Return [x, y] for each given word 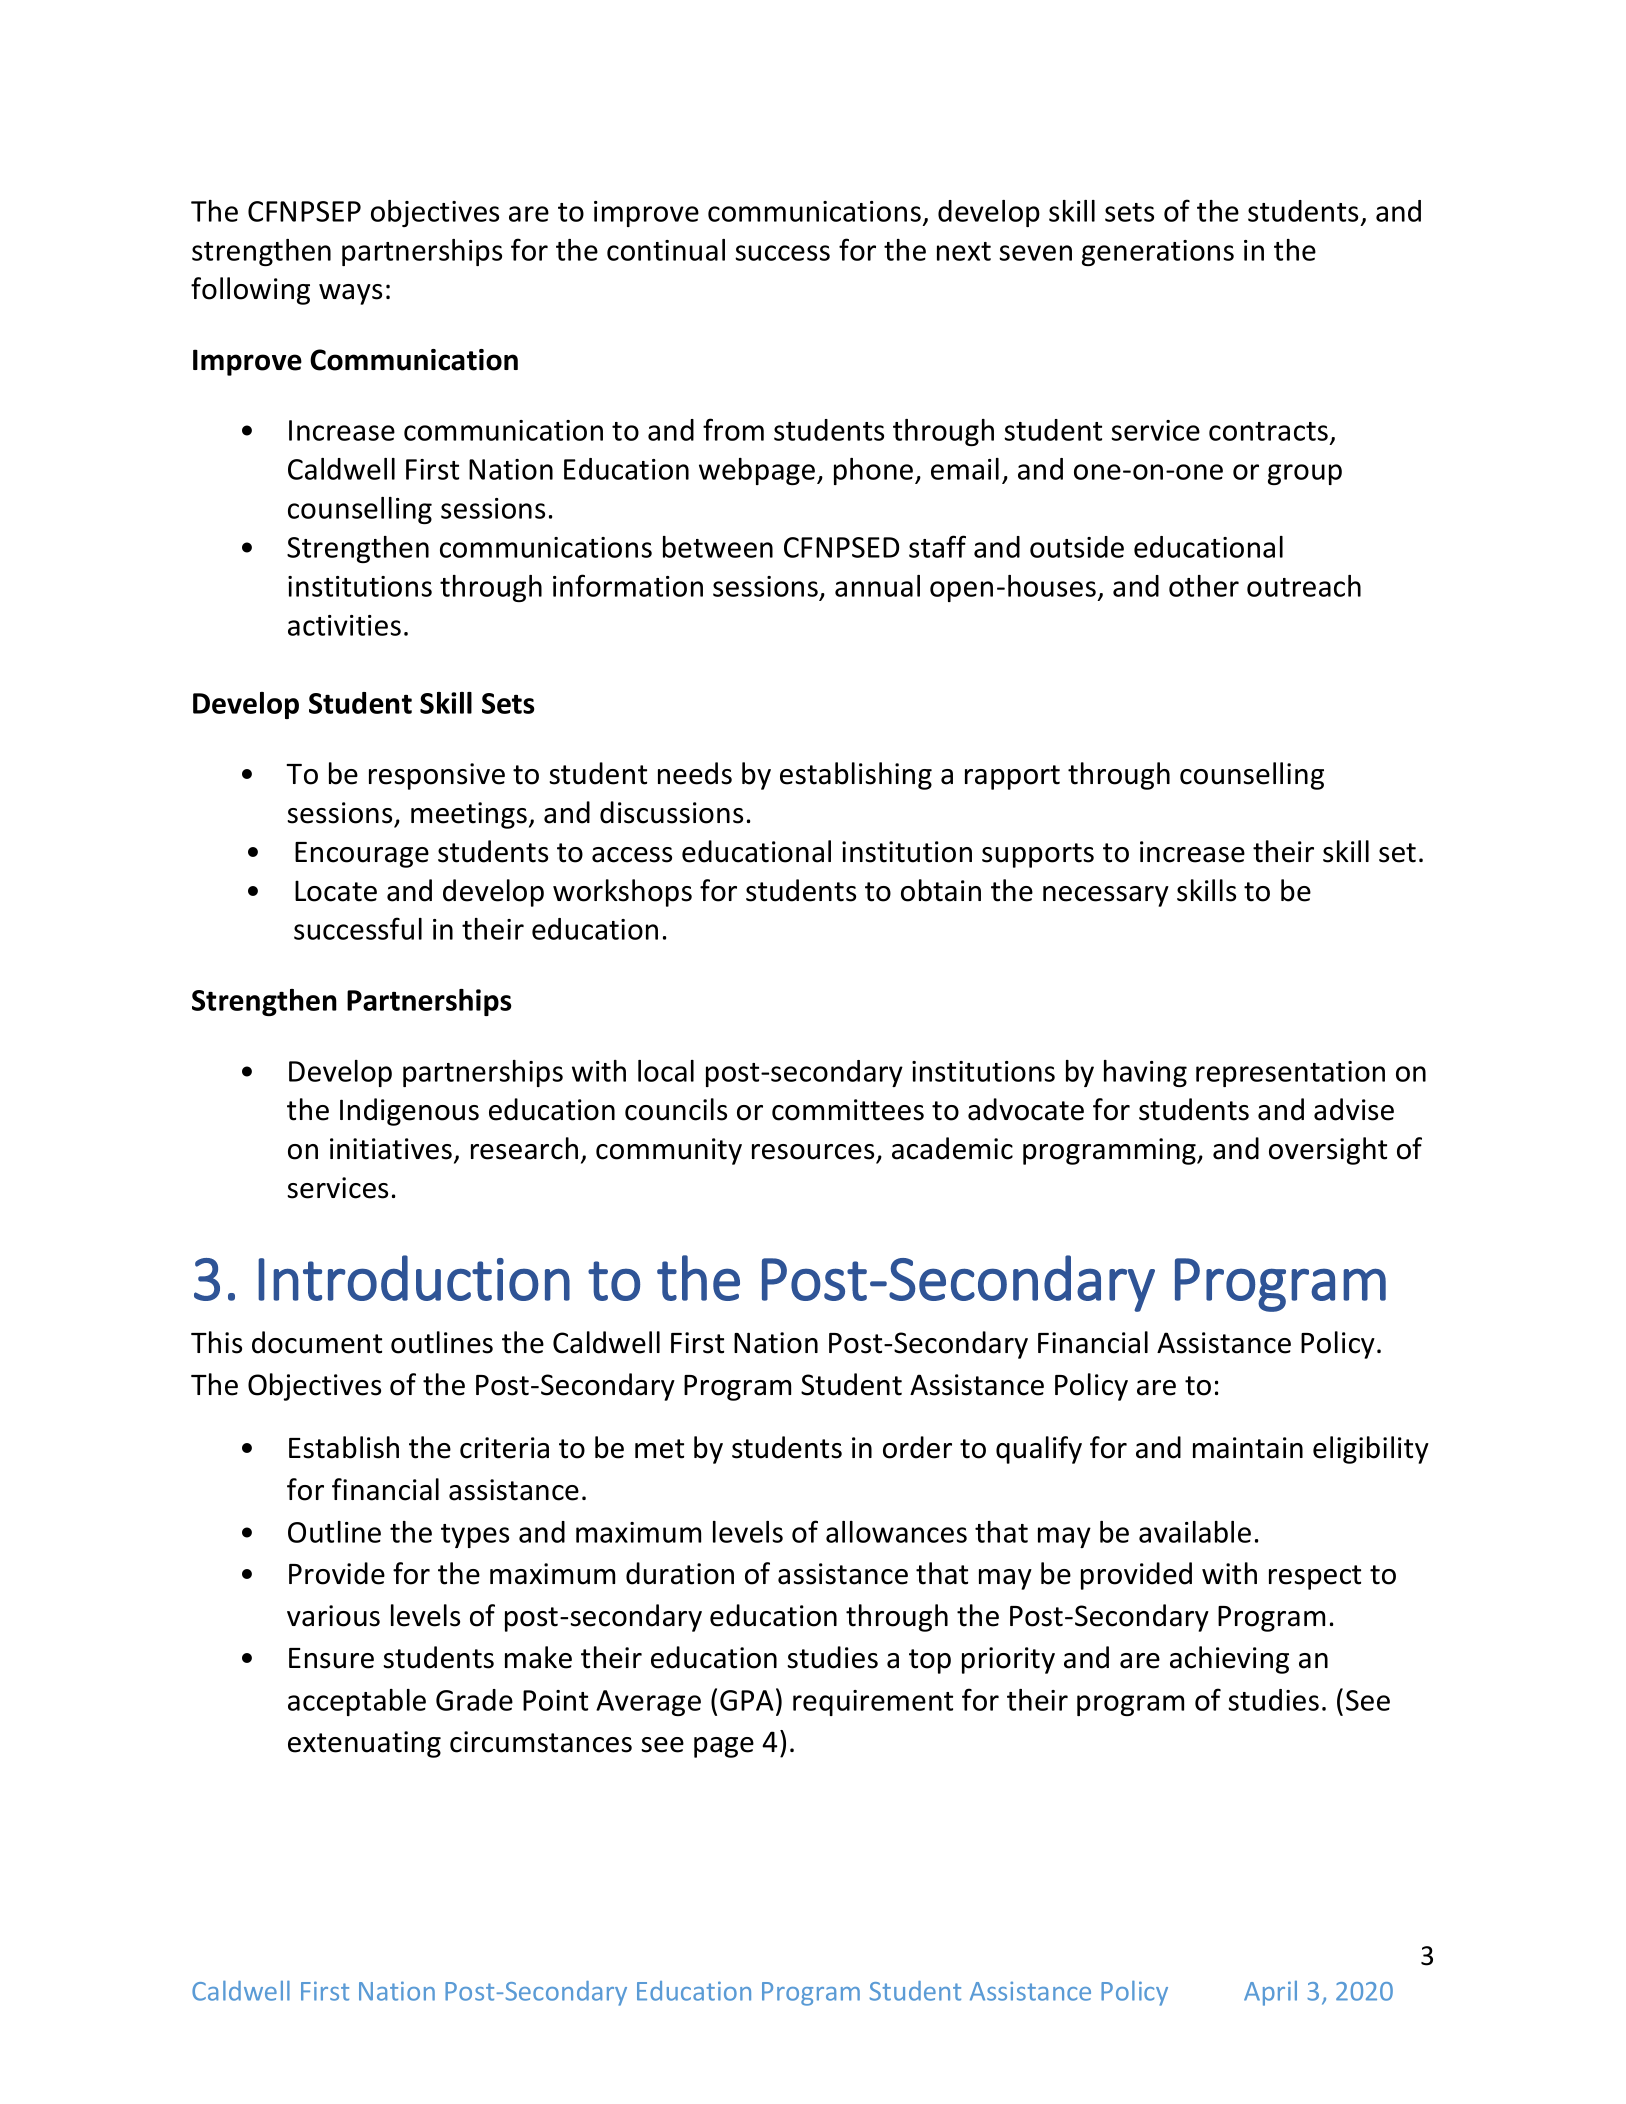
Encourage [362, 855]
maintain [1248, 1448]
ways [350, 294]
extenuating [364, 1744]
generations [1158, 253]
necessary [1106, 896]
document [317, 1342]
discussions [671, 812]
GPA [747, 1700]
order [917, 1447]
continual [666, 250]
